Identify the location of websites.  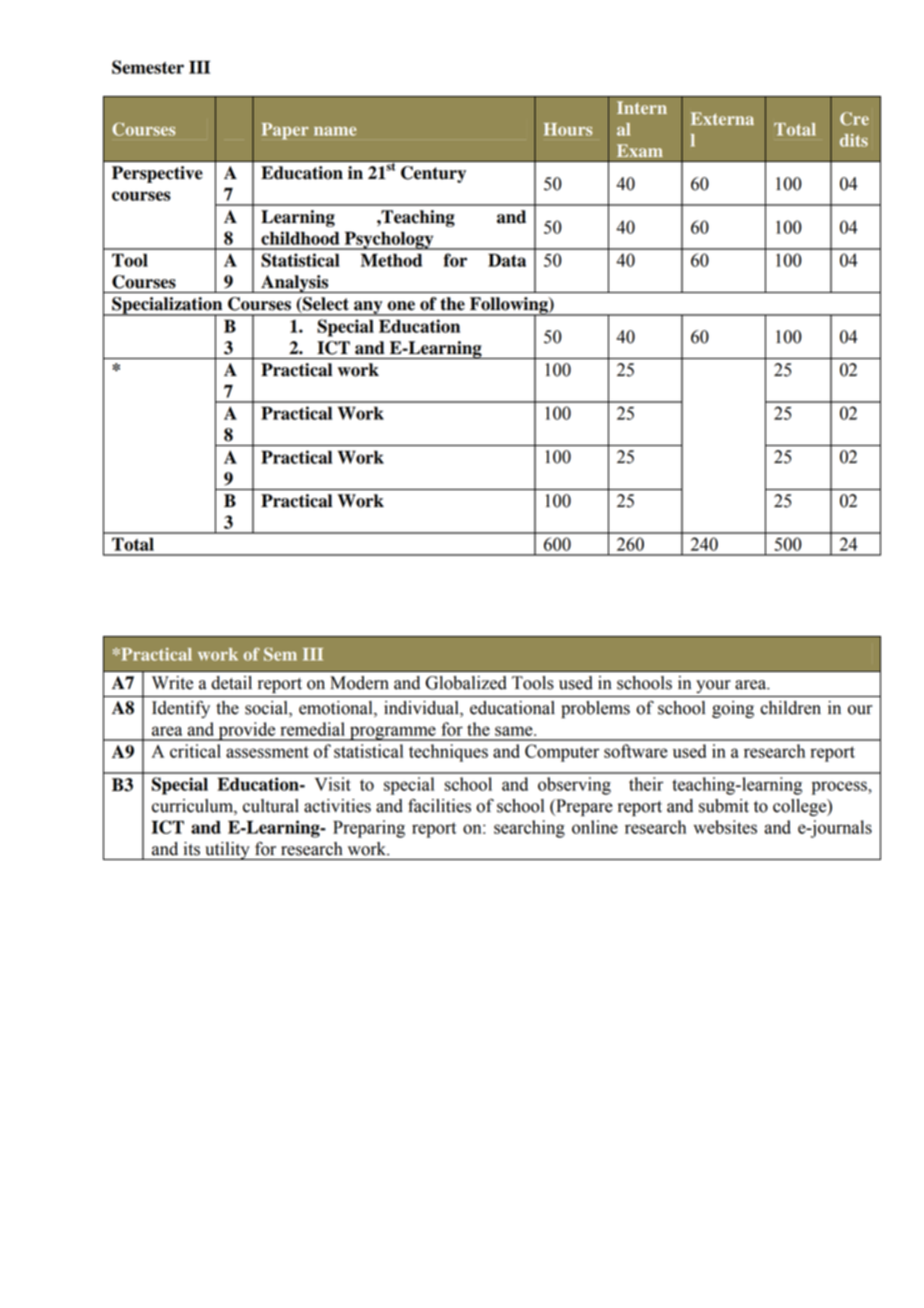
(725, 827).
